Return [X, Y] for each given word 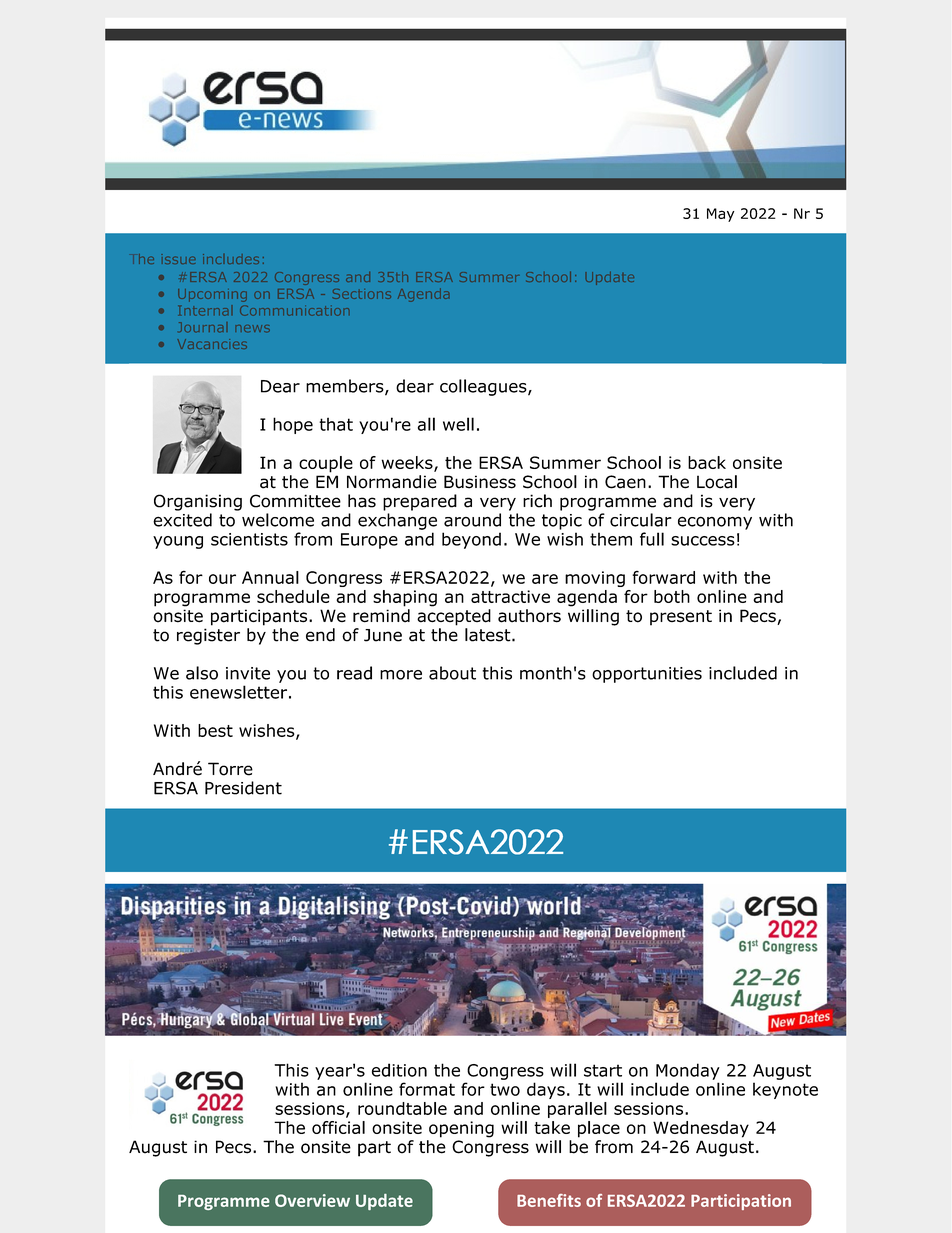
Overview [312, 1200]
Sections [361, 294]
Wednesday [701, 1129]
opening [461, 1129]
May [720, 215]
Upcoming [212, 295]
